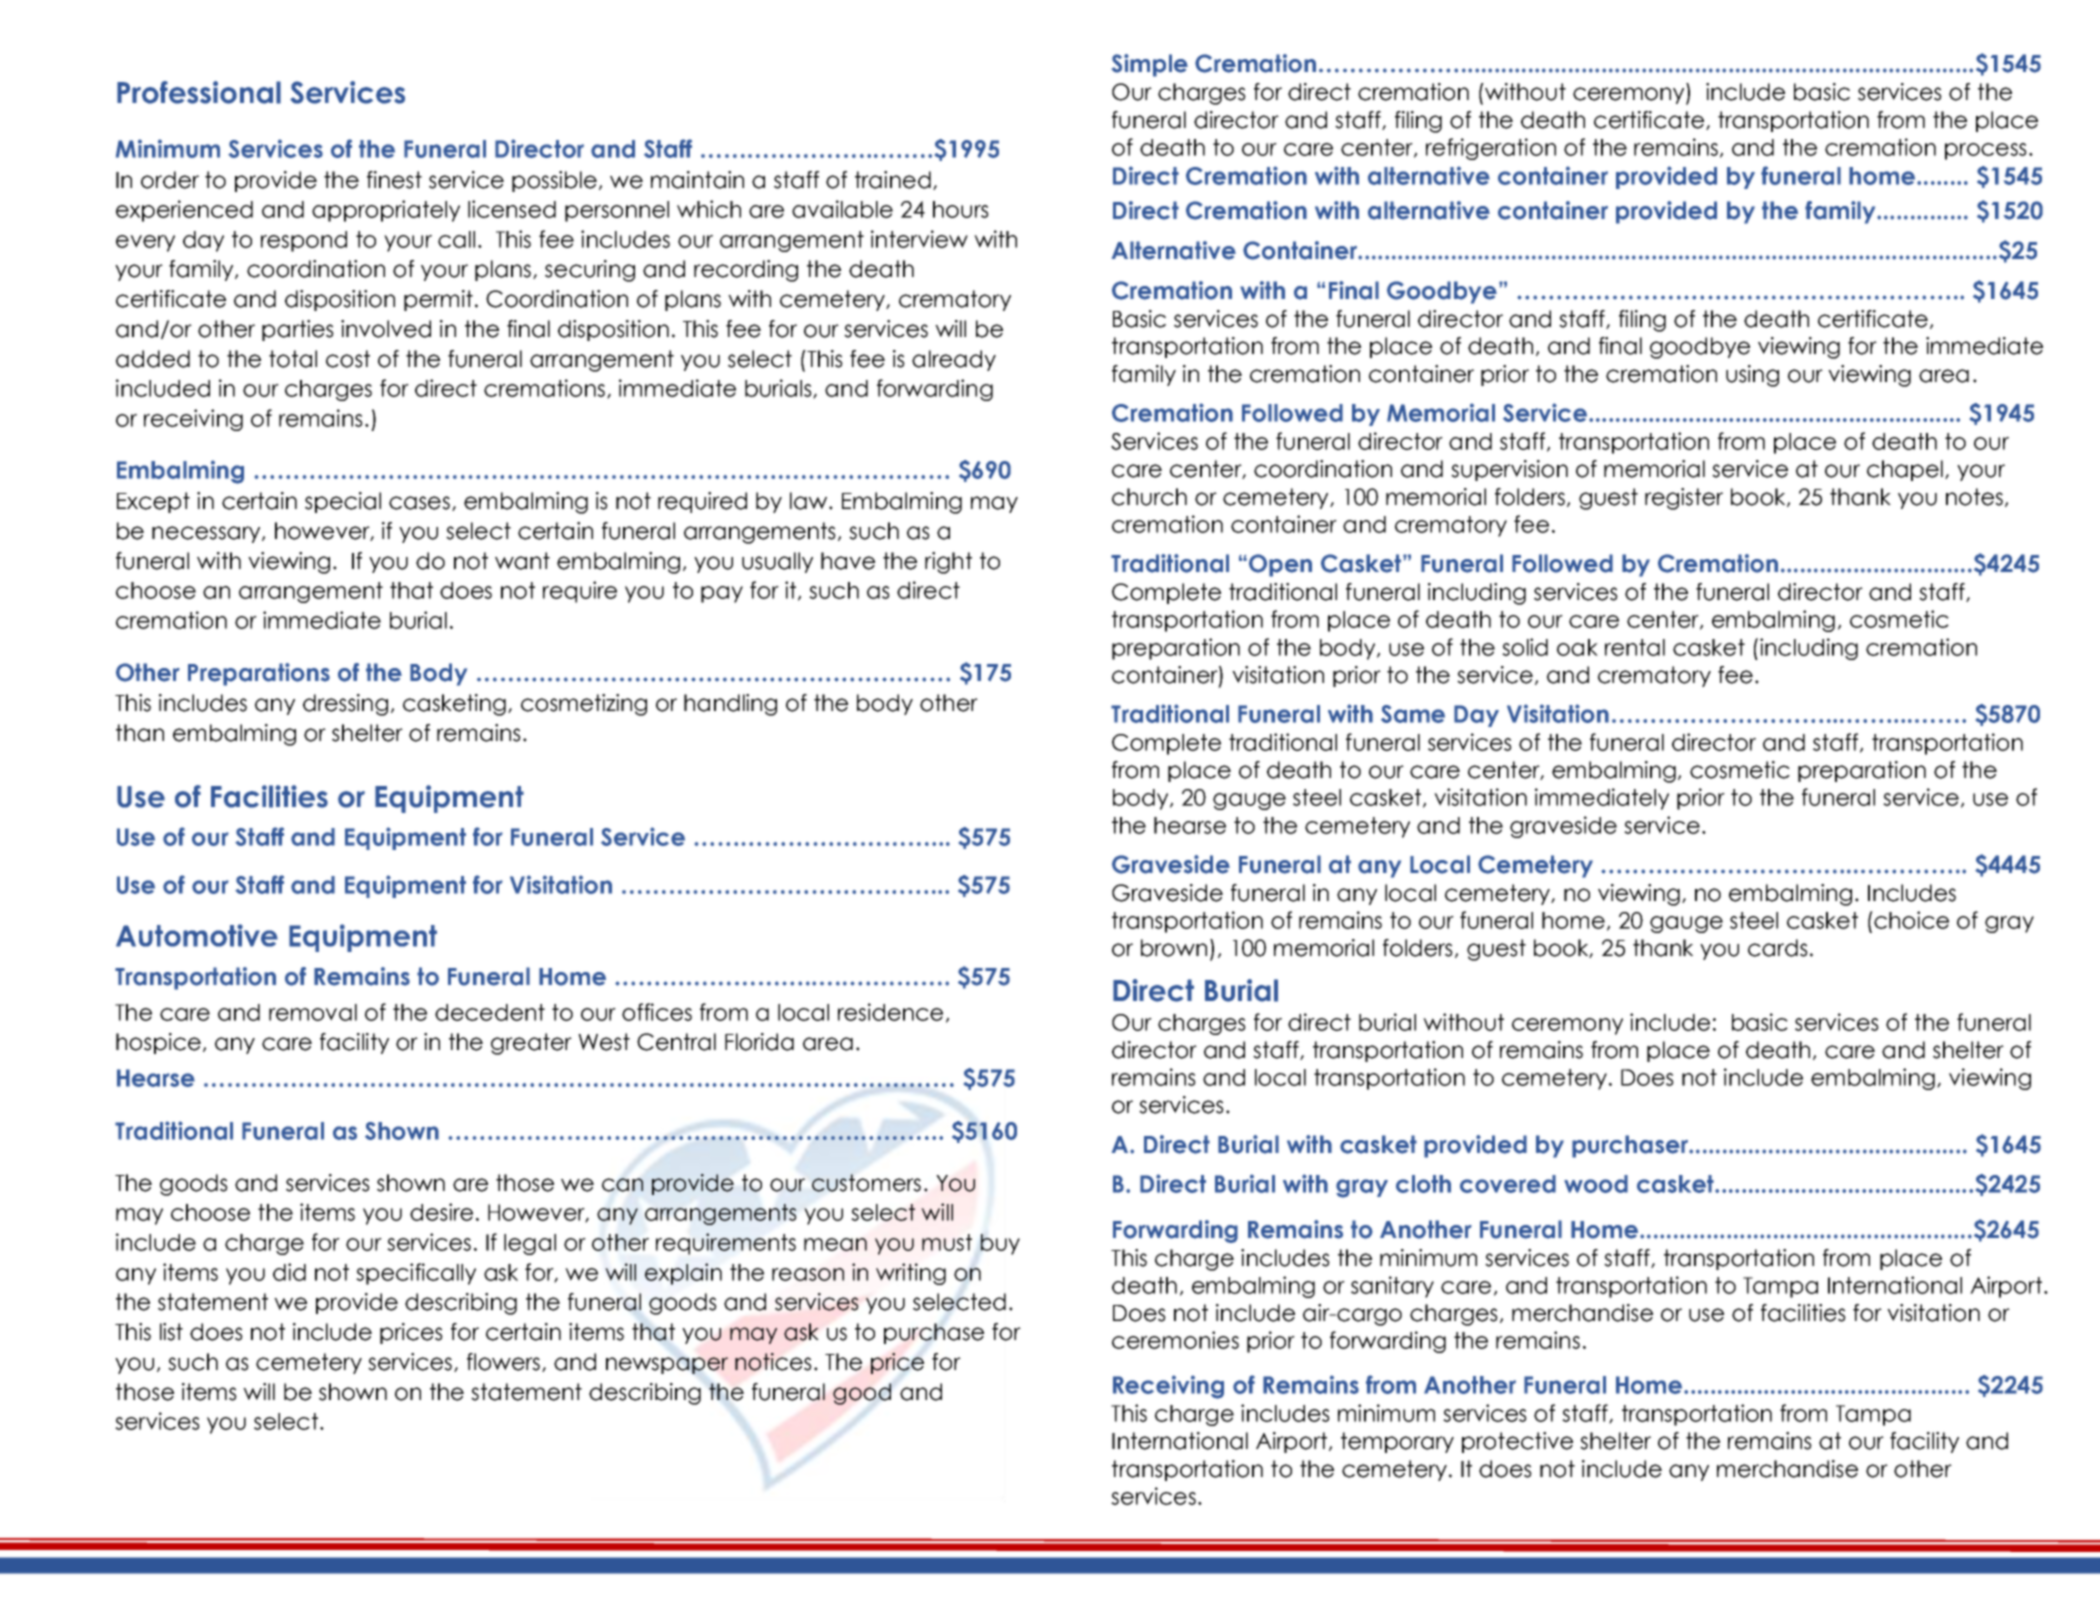 The image size is (2100, 1623). I want to click on Professional, so click(199, 92).
